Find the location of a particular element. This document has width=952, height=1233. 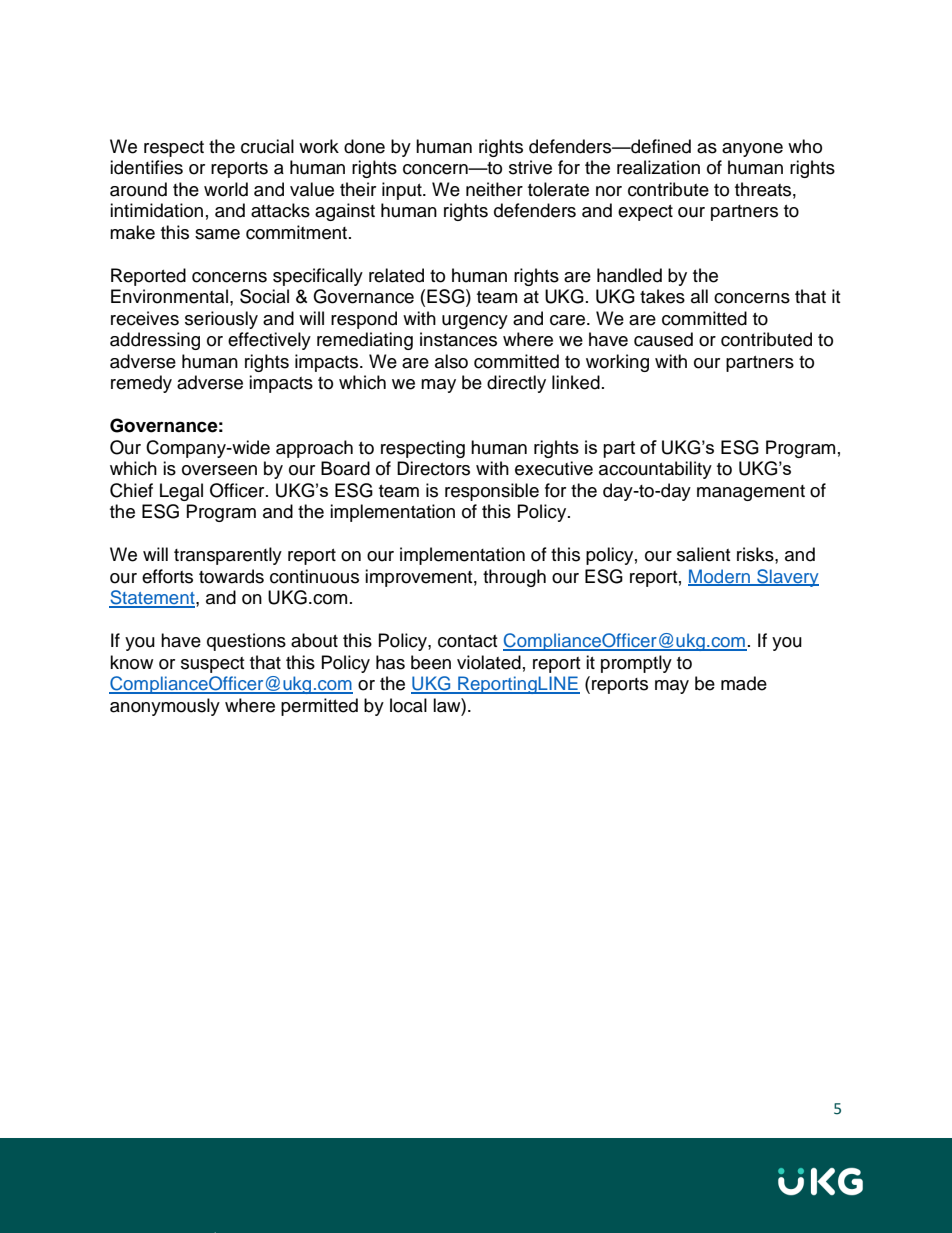

world is located at coordinates (226, 189).
